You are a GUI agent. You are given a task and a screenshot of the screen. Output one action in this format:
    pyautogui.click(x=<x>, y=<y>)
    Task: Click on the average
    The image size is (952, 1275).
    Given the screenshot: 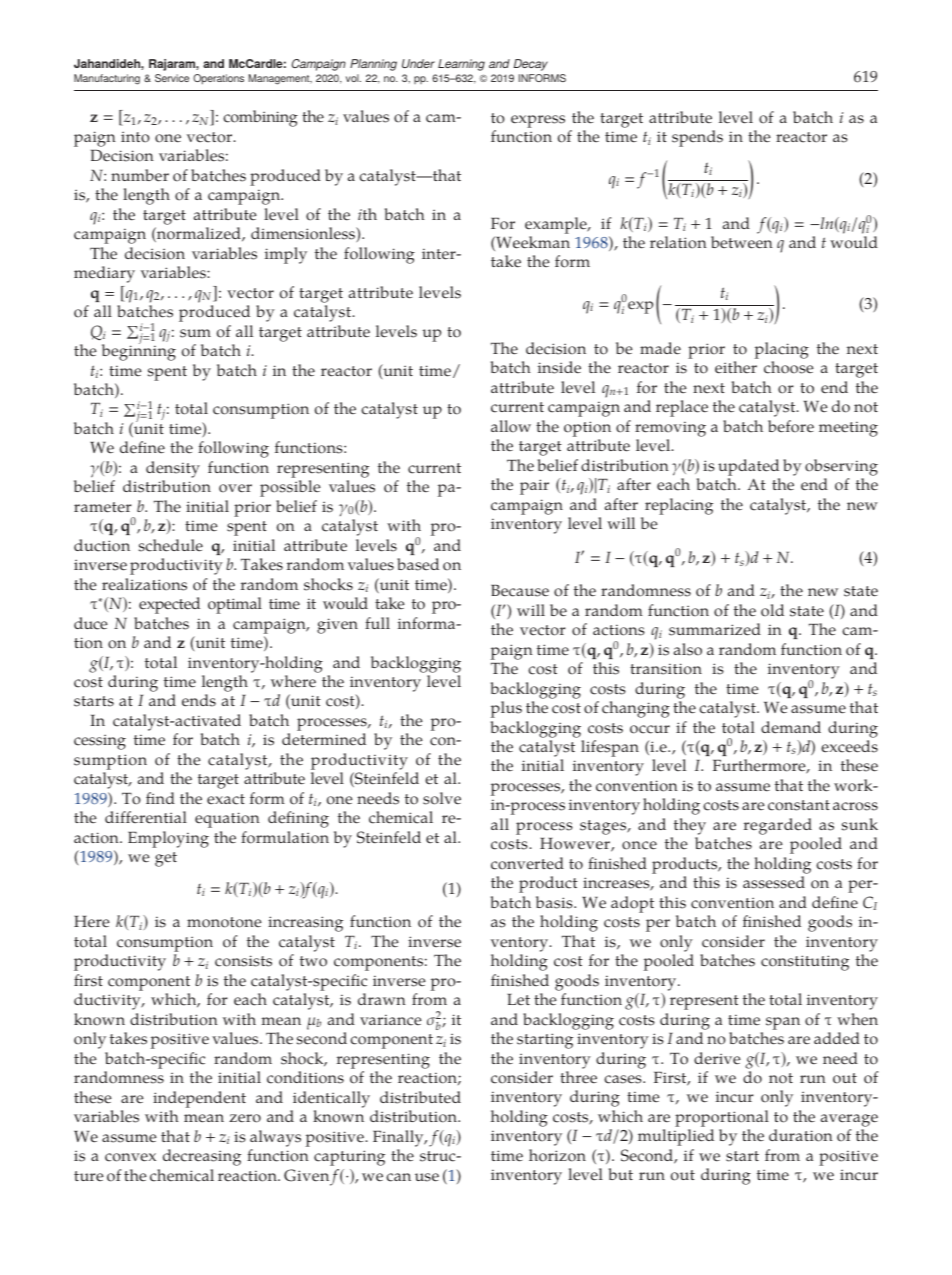 What is the action you would take?
    pyautogui.click(x=849, y=1120)
